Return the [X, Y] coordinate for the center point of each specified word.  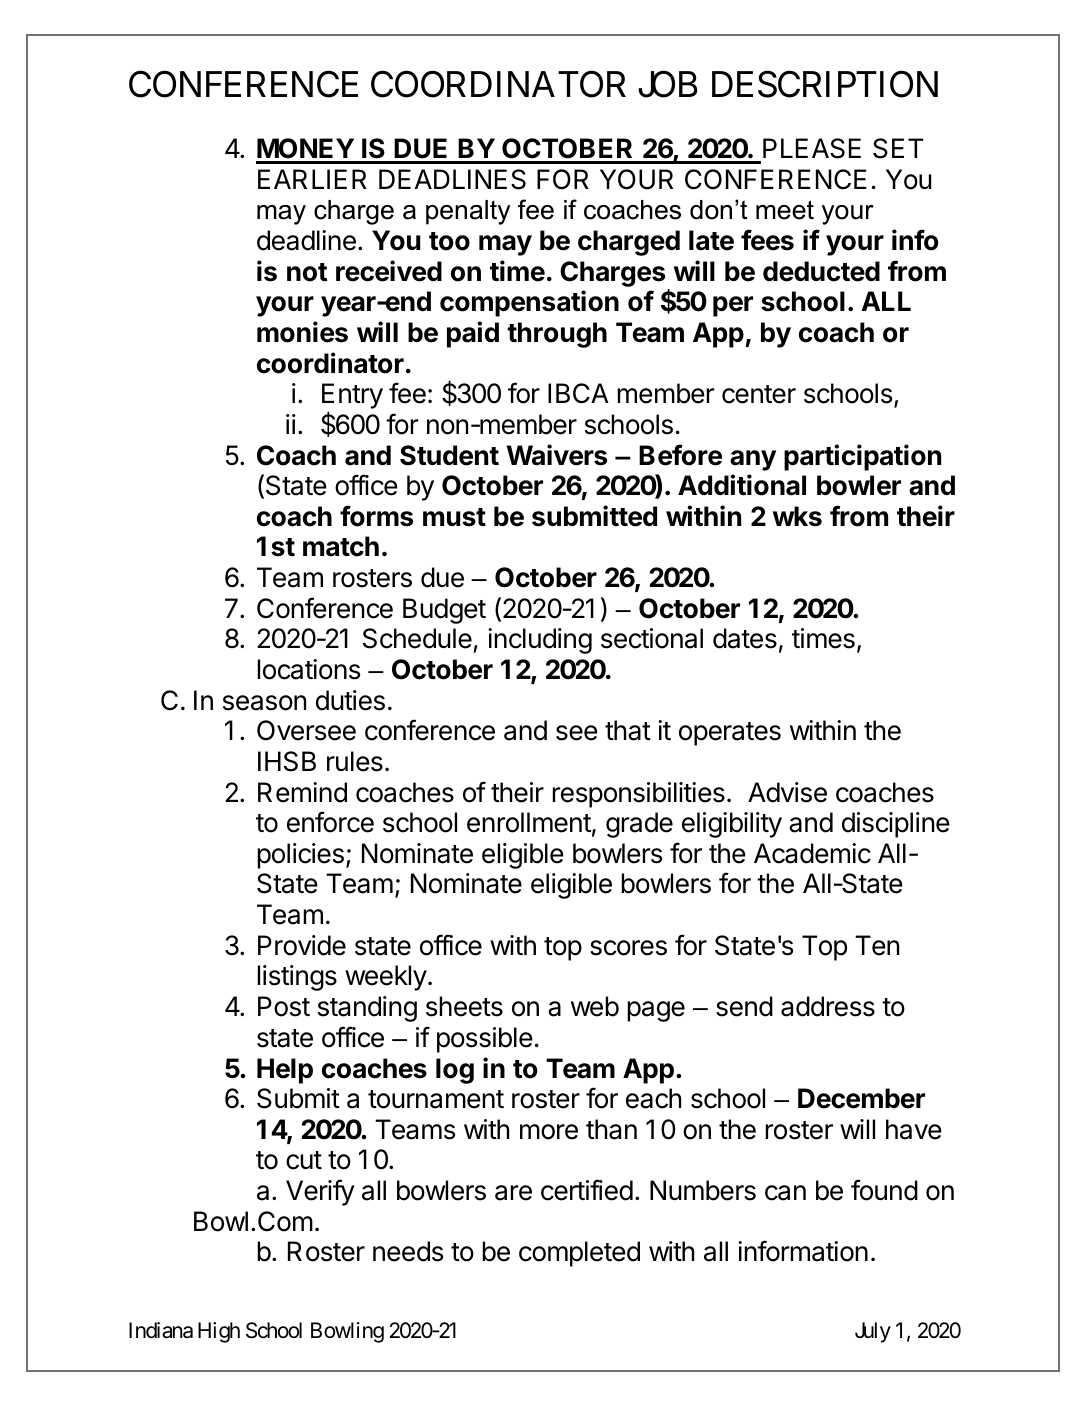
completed [579, 1254]
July [873, 1332]
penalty [468, 212]
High [219, 1332]
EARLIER [312, 179]
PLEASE [812, 148]
